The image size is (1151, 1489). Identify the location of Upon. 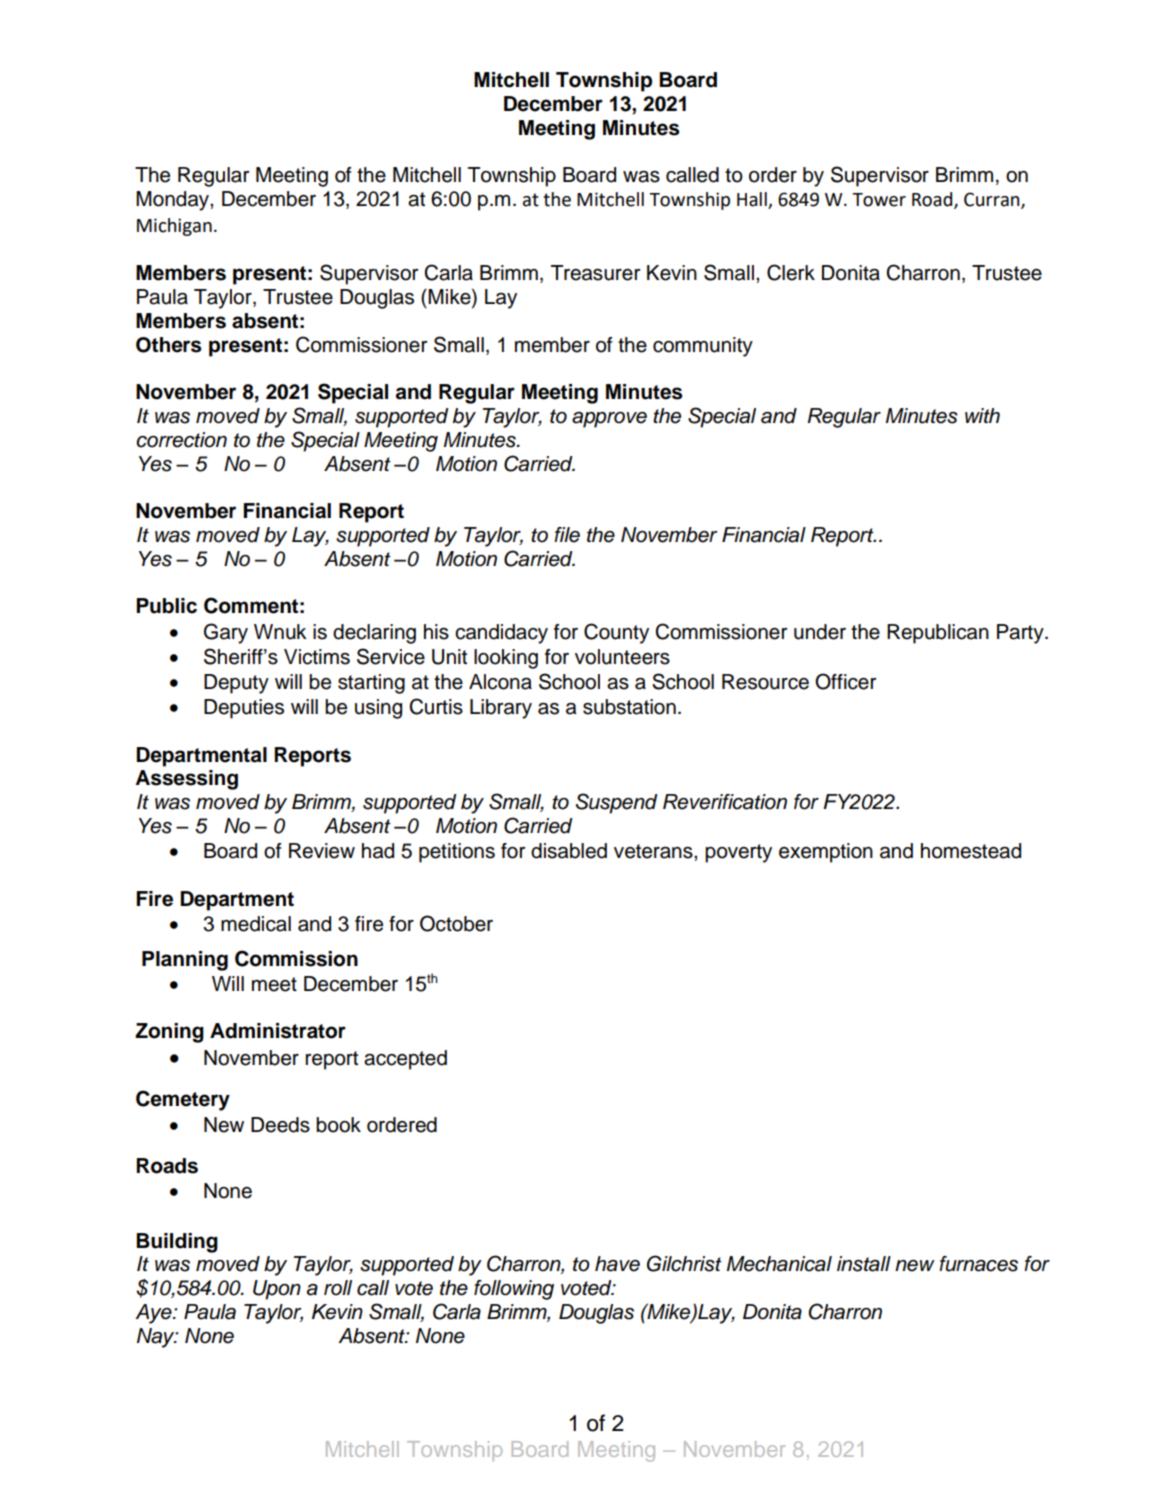
(277, 1290).
